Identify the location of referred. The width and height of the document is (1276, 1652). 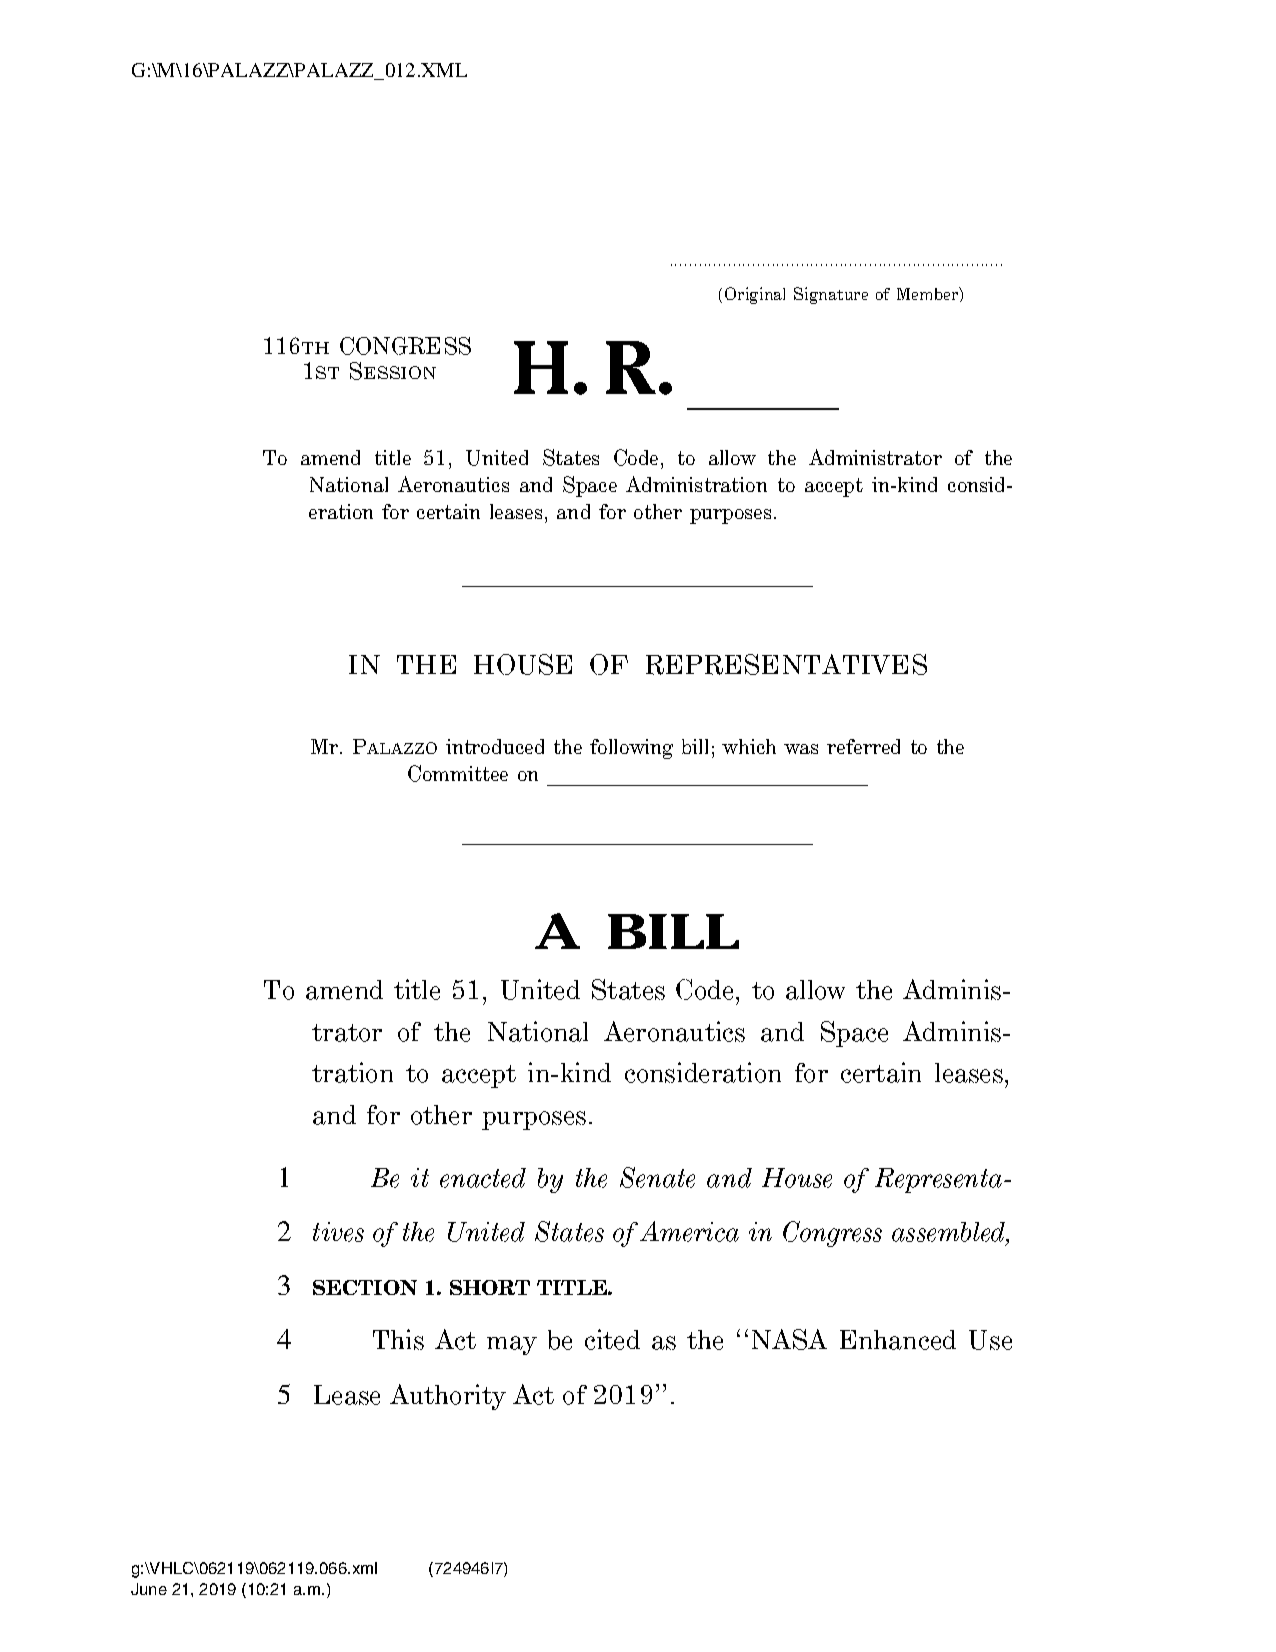
(863, 746).
